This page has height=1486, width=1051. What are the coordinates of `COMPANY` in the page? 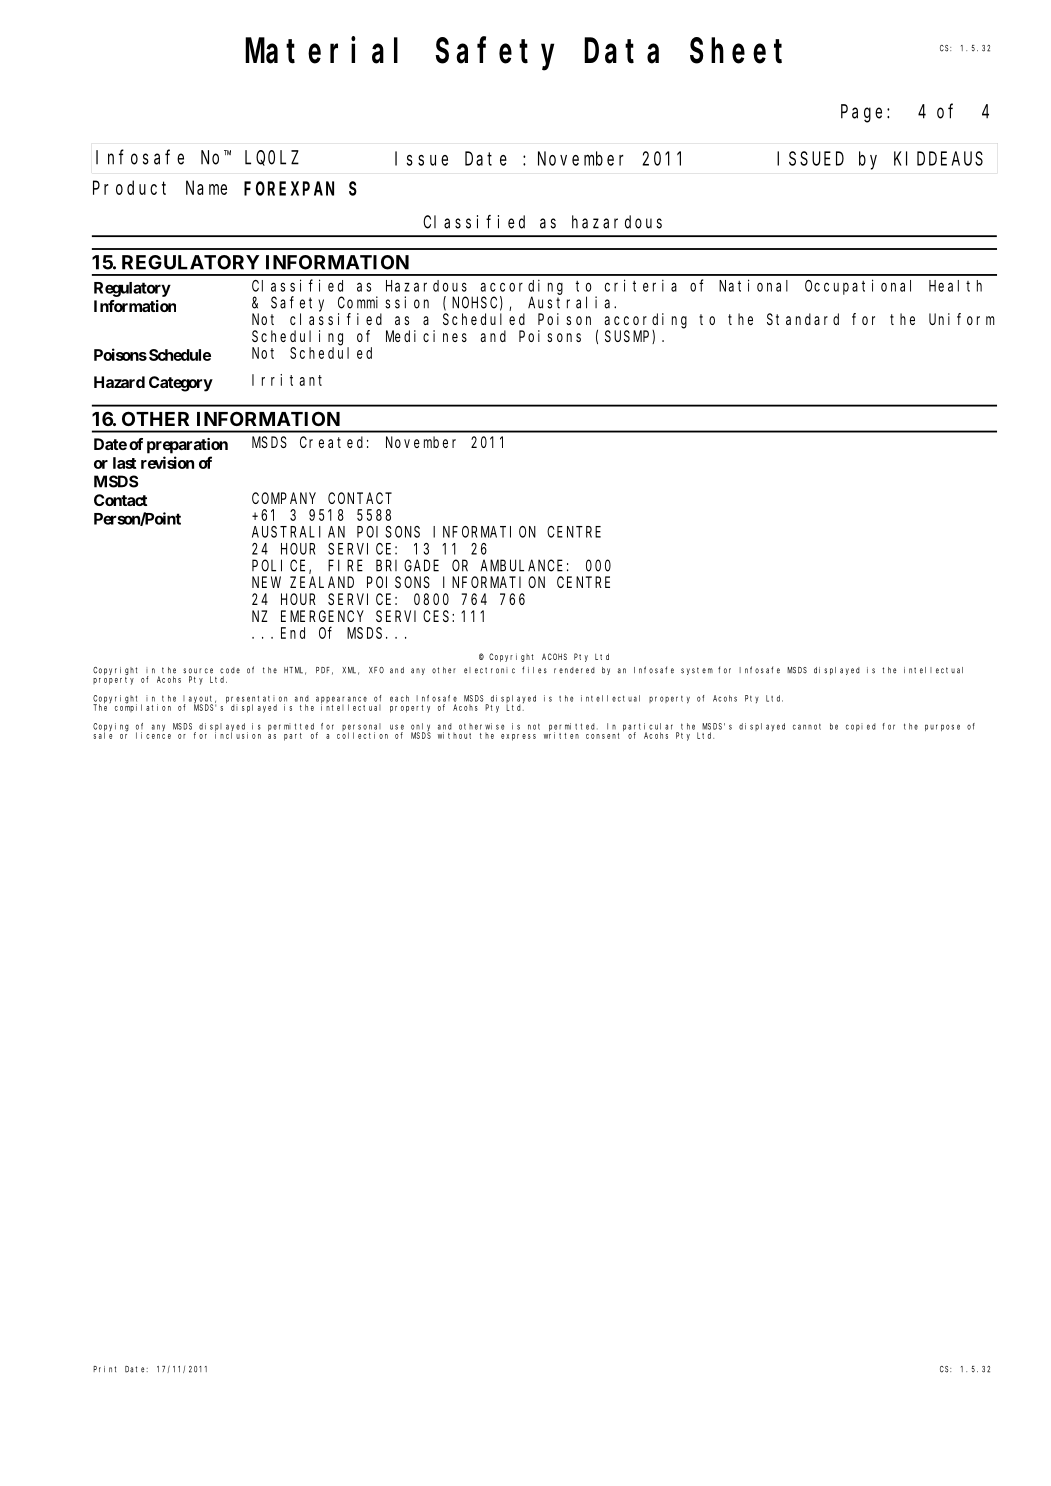 It's located at (284, 498).
